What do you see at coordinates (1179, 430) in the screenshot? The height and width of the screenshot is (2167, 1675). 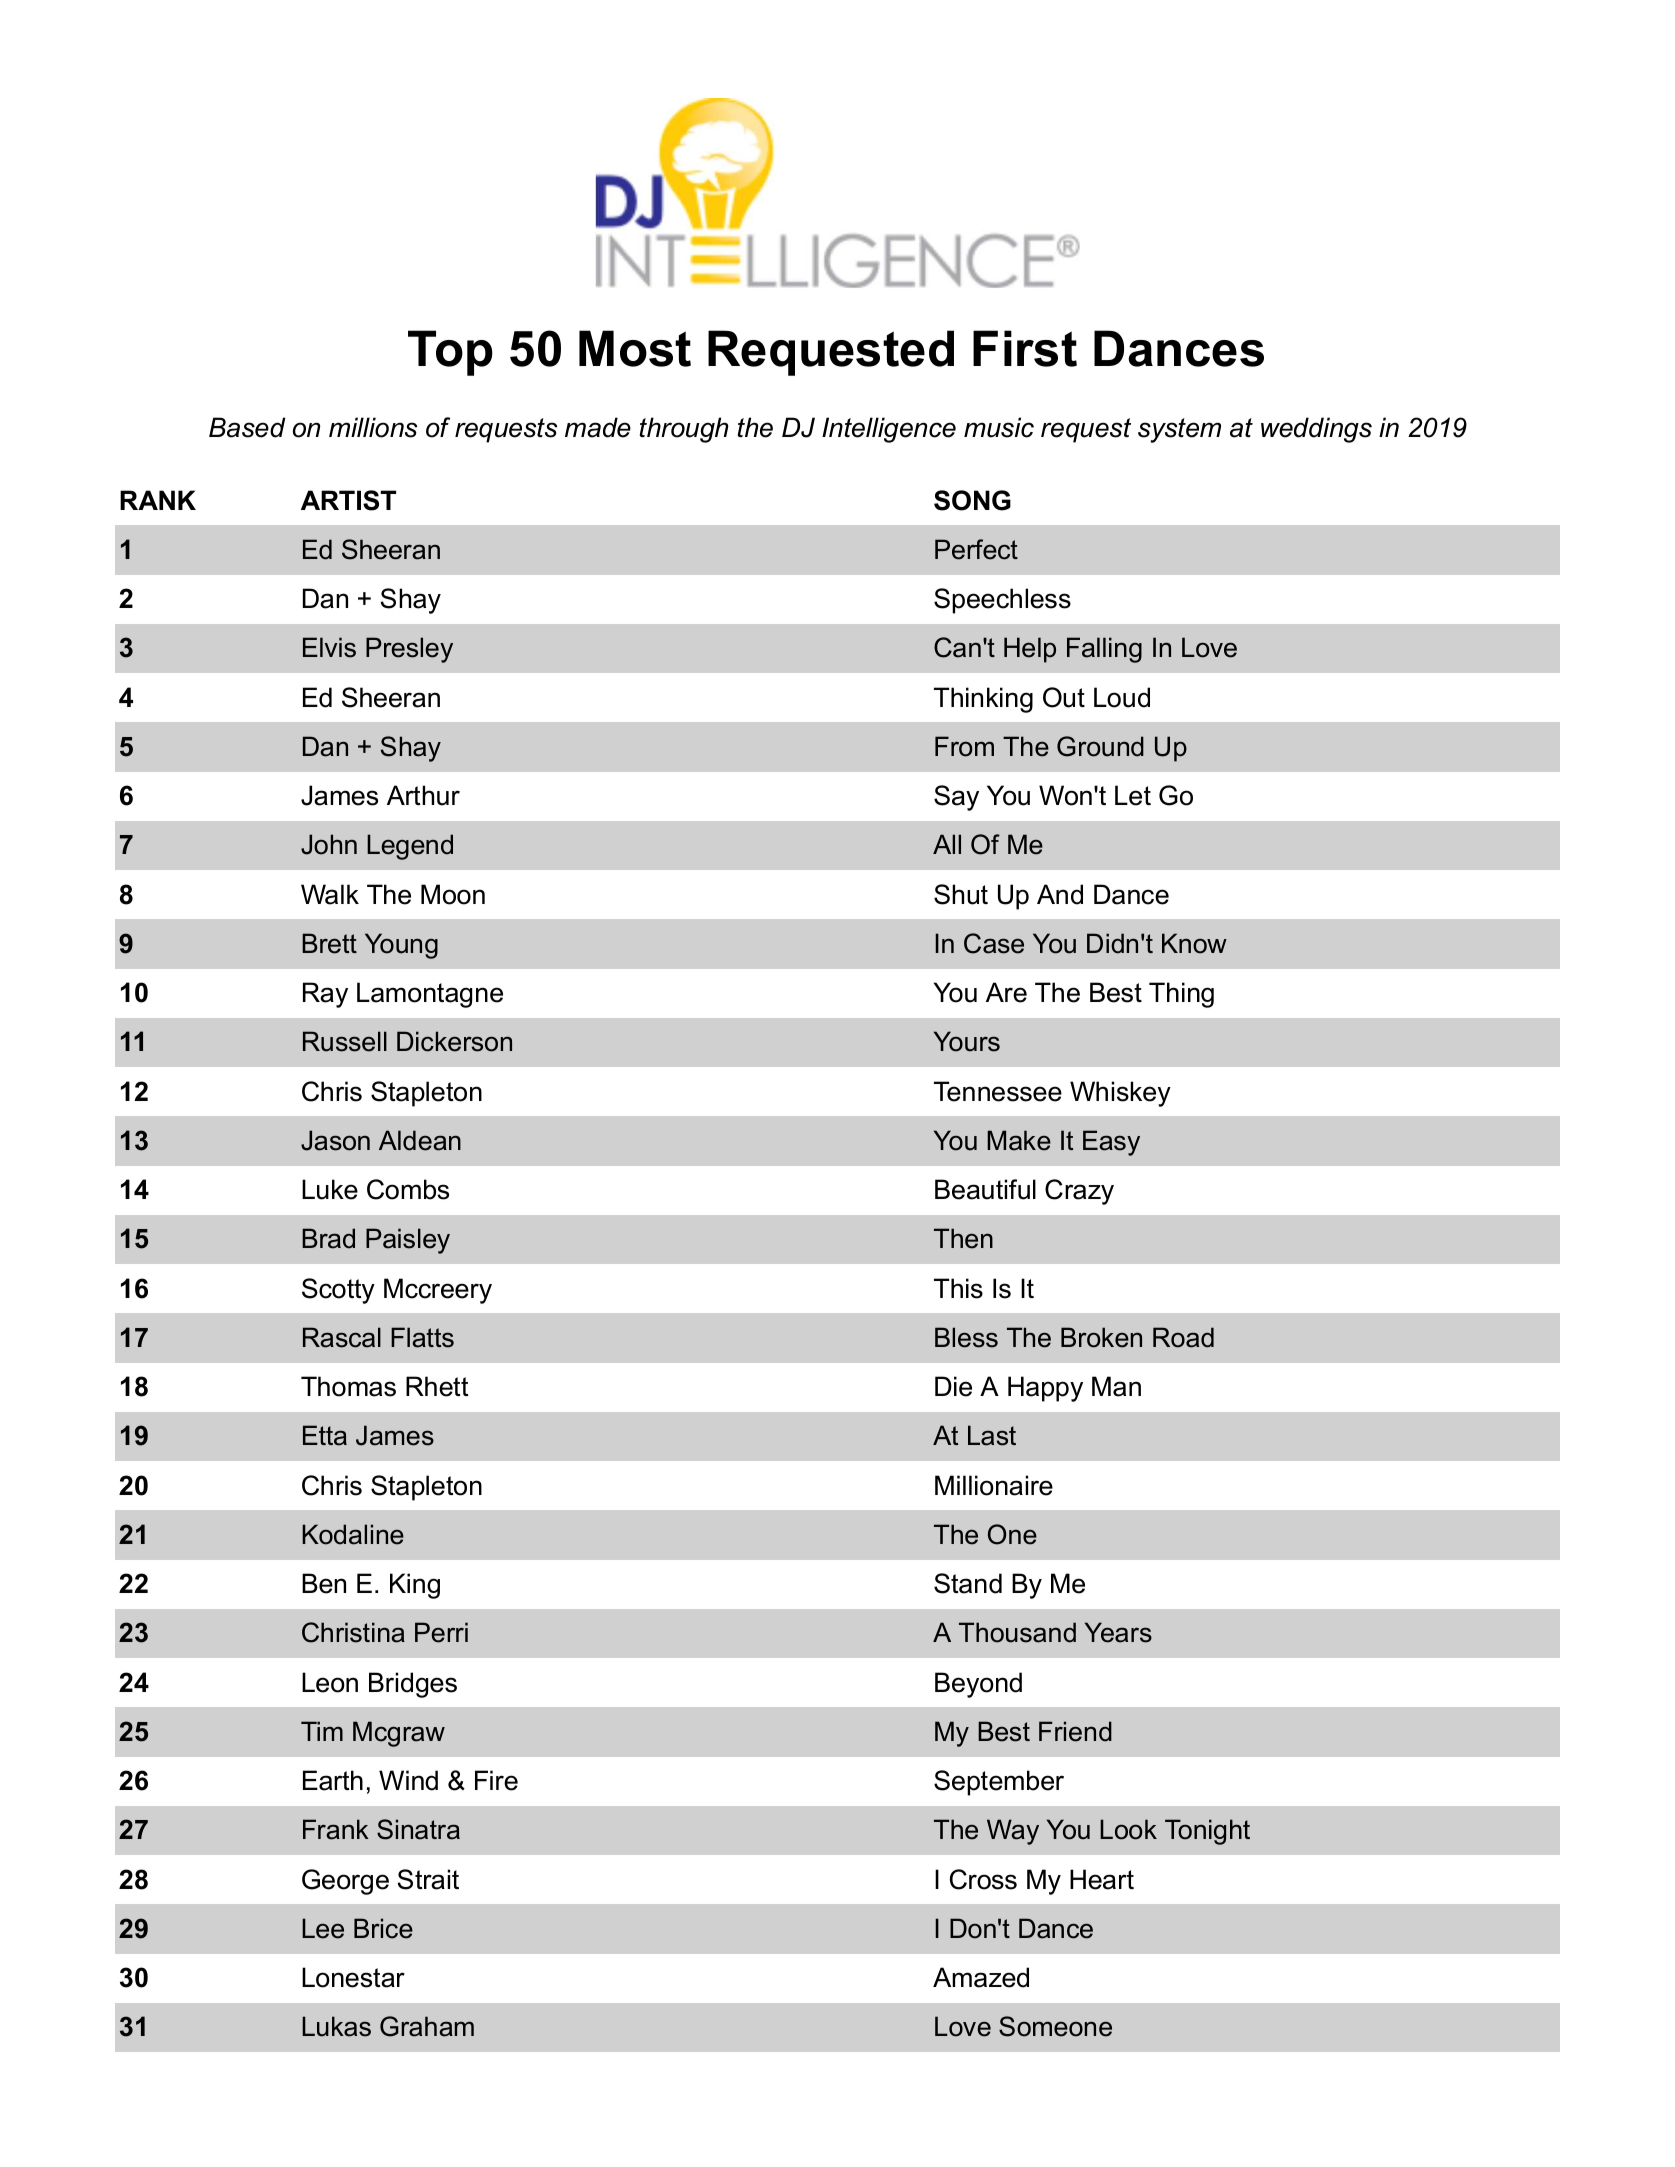 I see `system` at bounding box center [1179, 430].
